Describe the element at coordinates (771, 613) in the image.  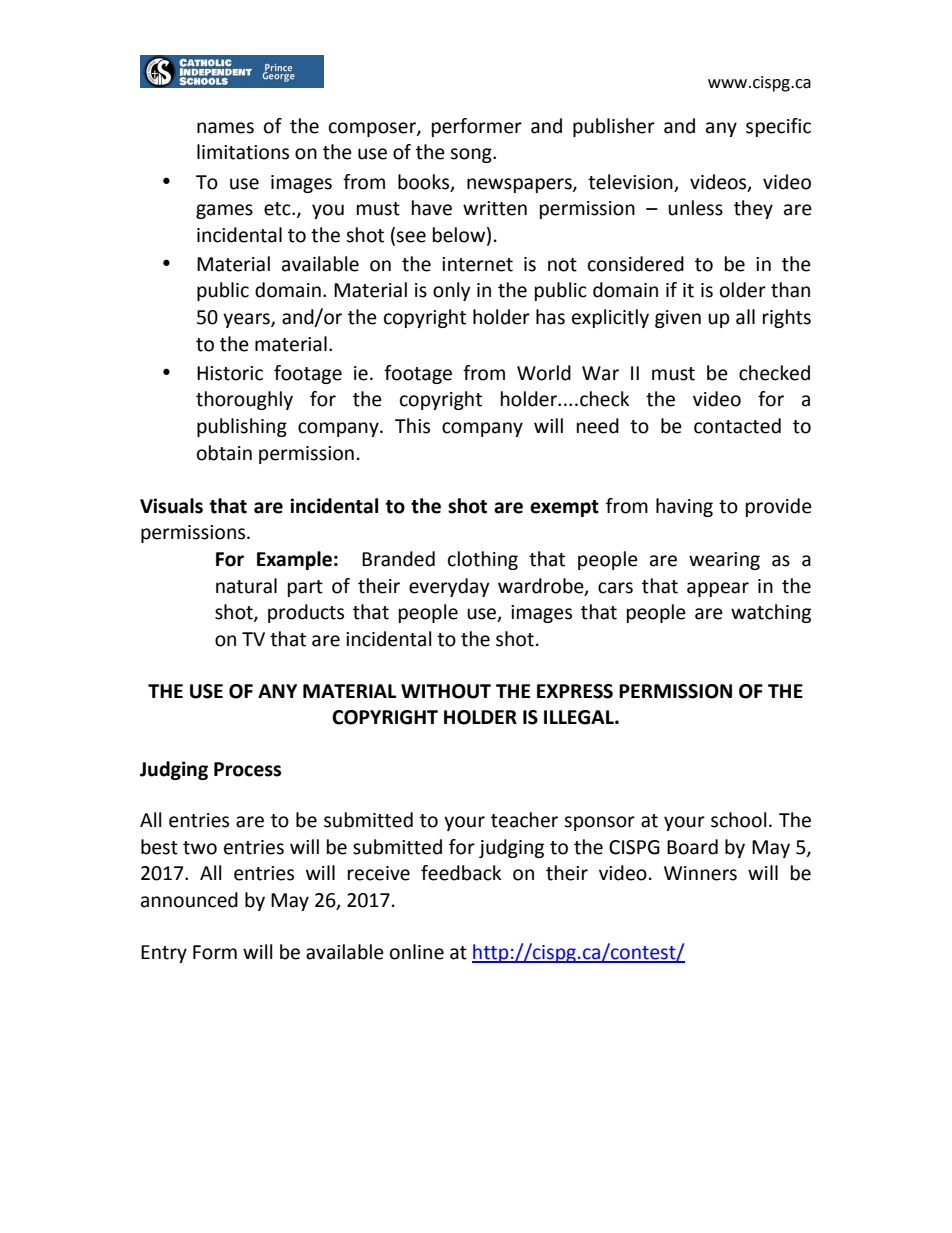
I see `watching` at that location.
